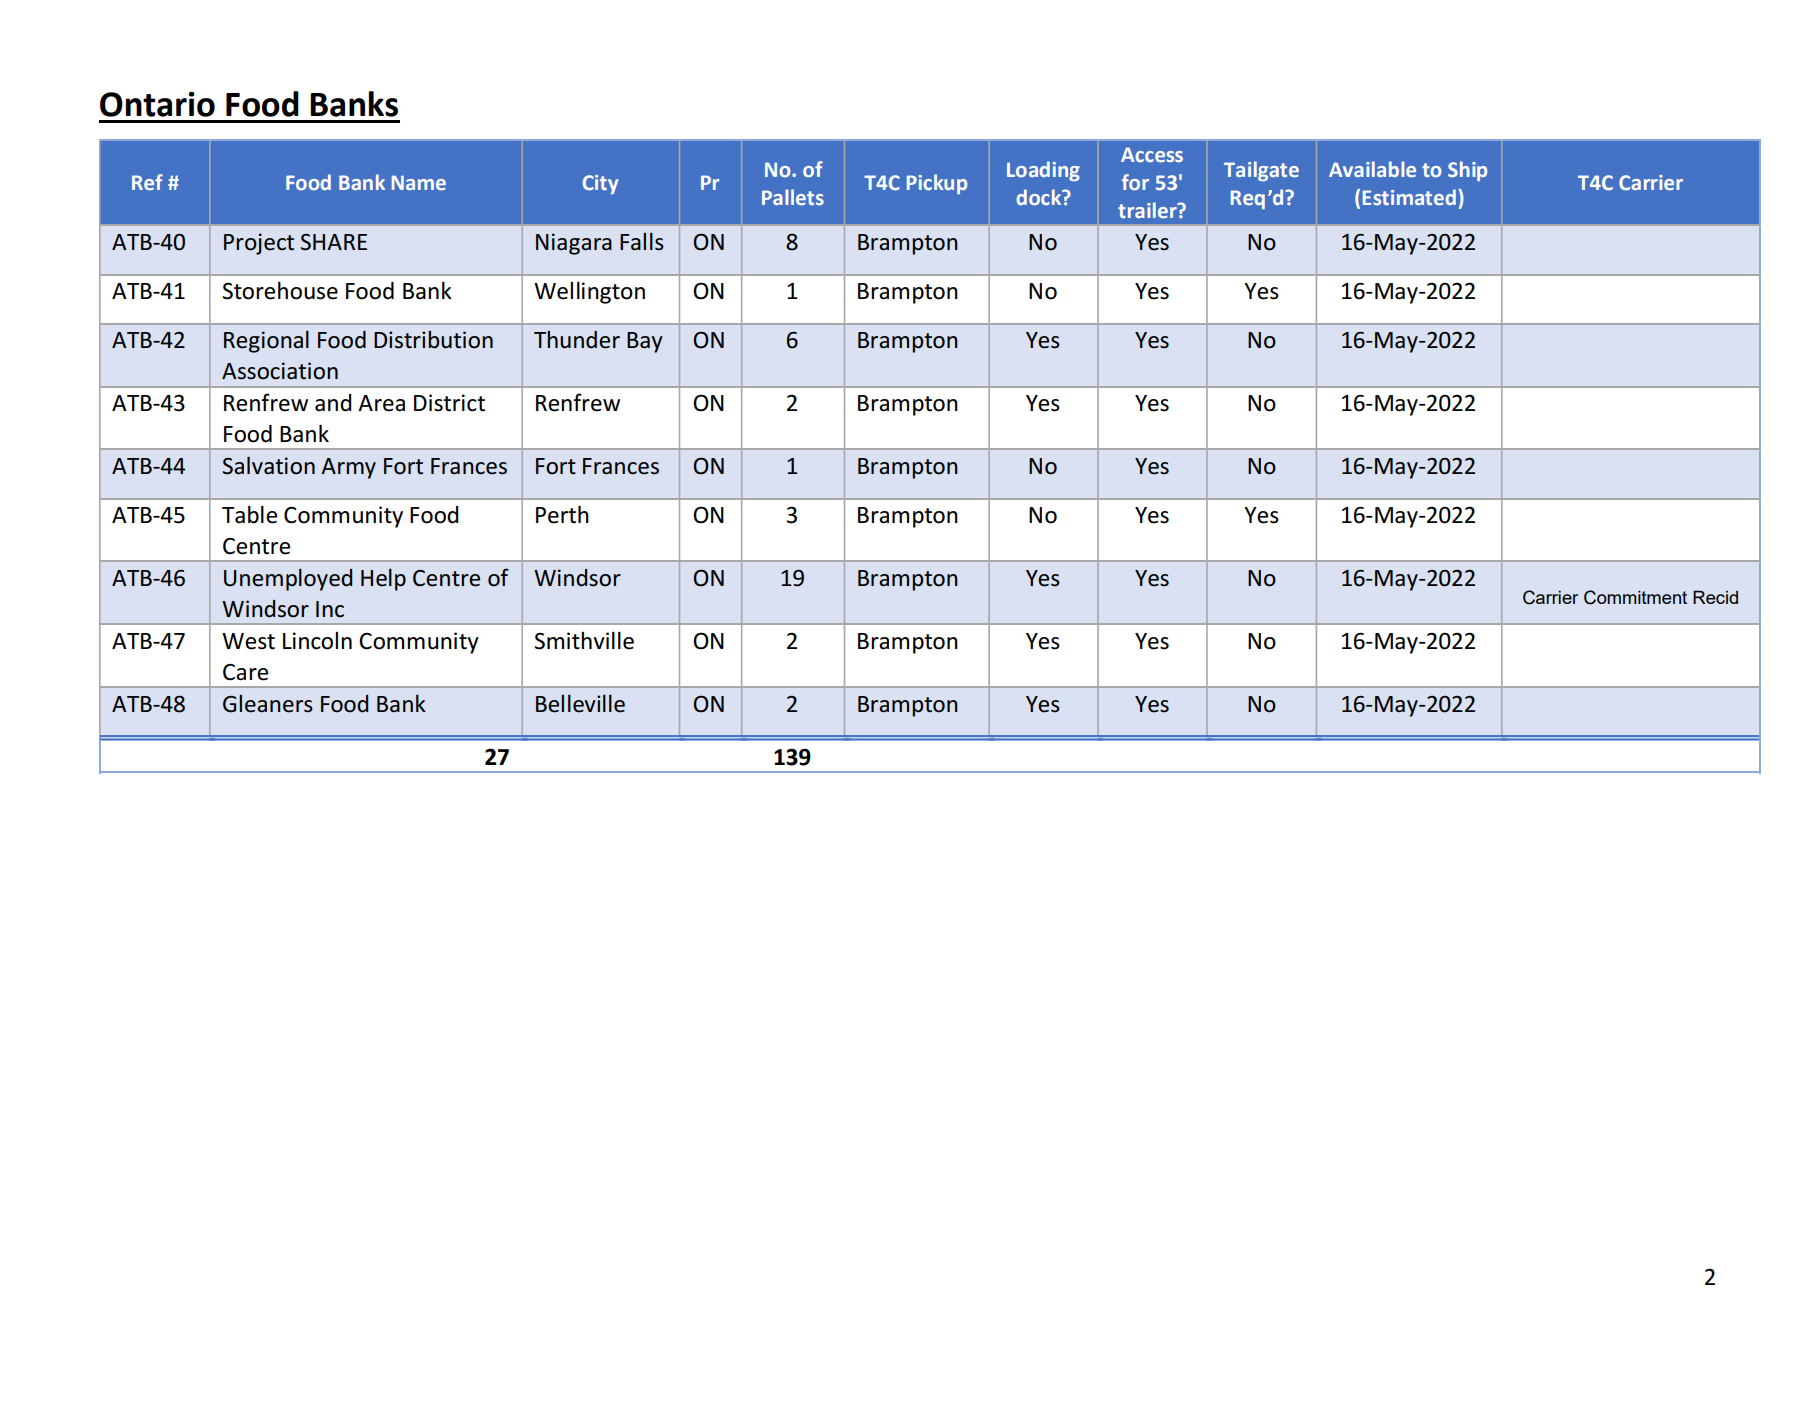 Image resolution: width=1815 pixels, height=1403 pixels. I want to click on Recid, so click(1715, 597).
